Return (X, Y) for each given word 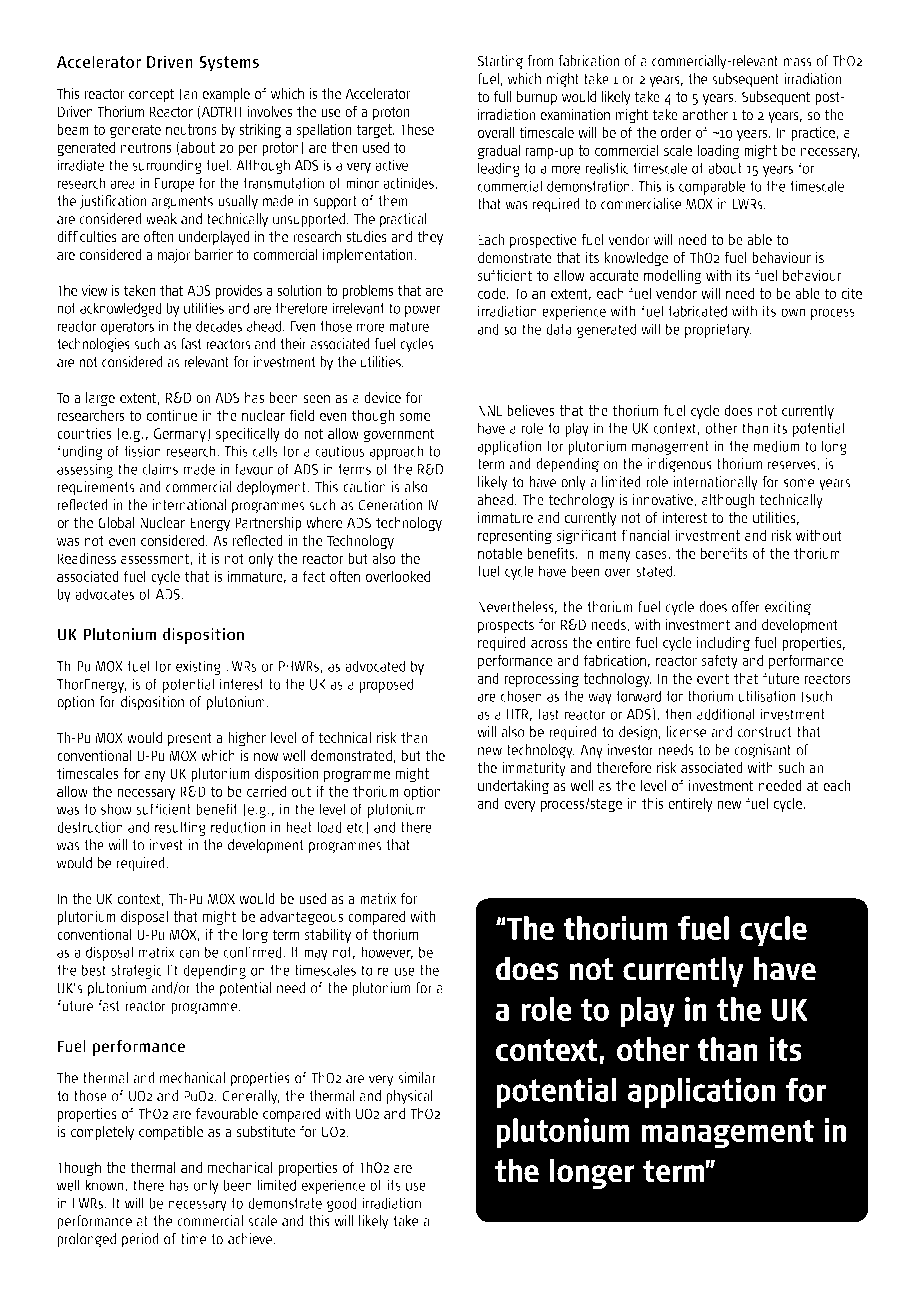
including (723, 644)
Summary (521, 375)
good (342, 1204)
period (140, 1240)
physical (409, 1097)
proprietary (718, 330)
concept (151, 95)
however (387, 952)
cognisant (762, 751)
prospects (506, 626)
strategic (136, 971)
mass (797, 62)
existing (198, 667)
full (503, 96)
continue (171, 415)
